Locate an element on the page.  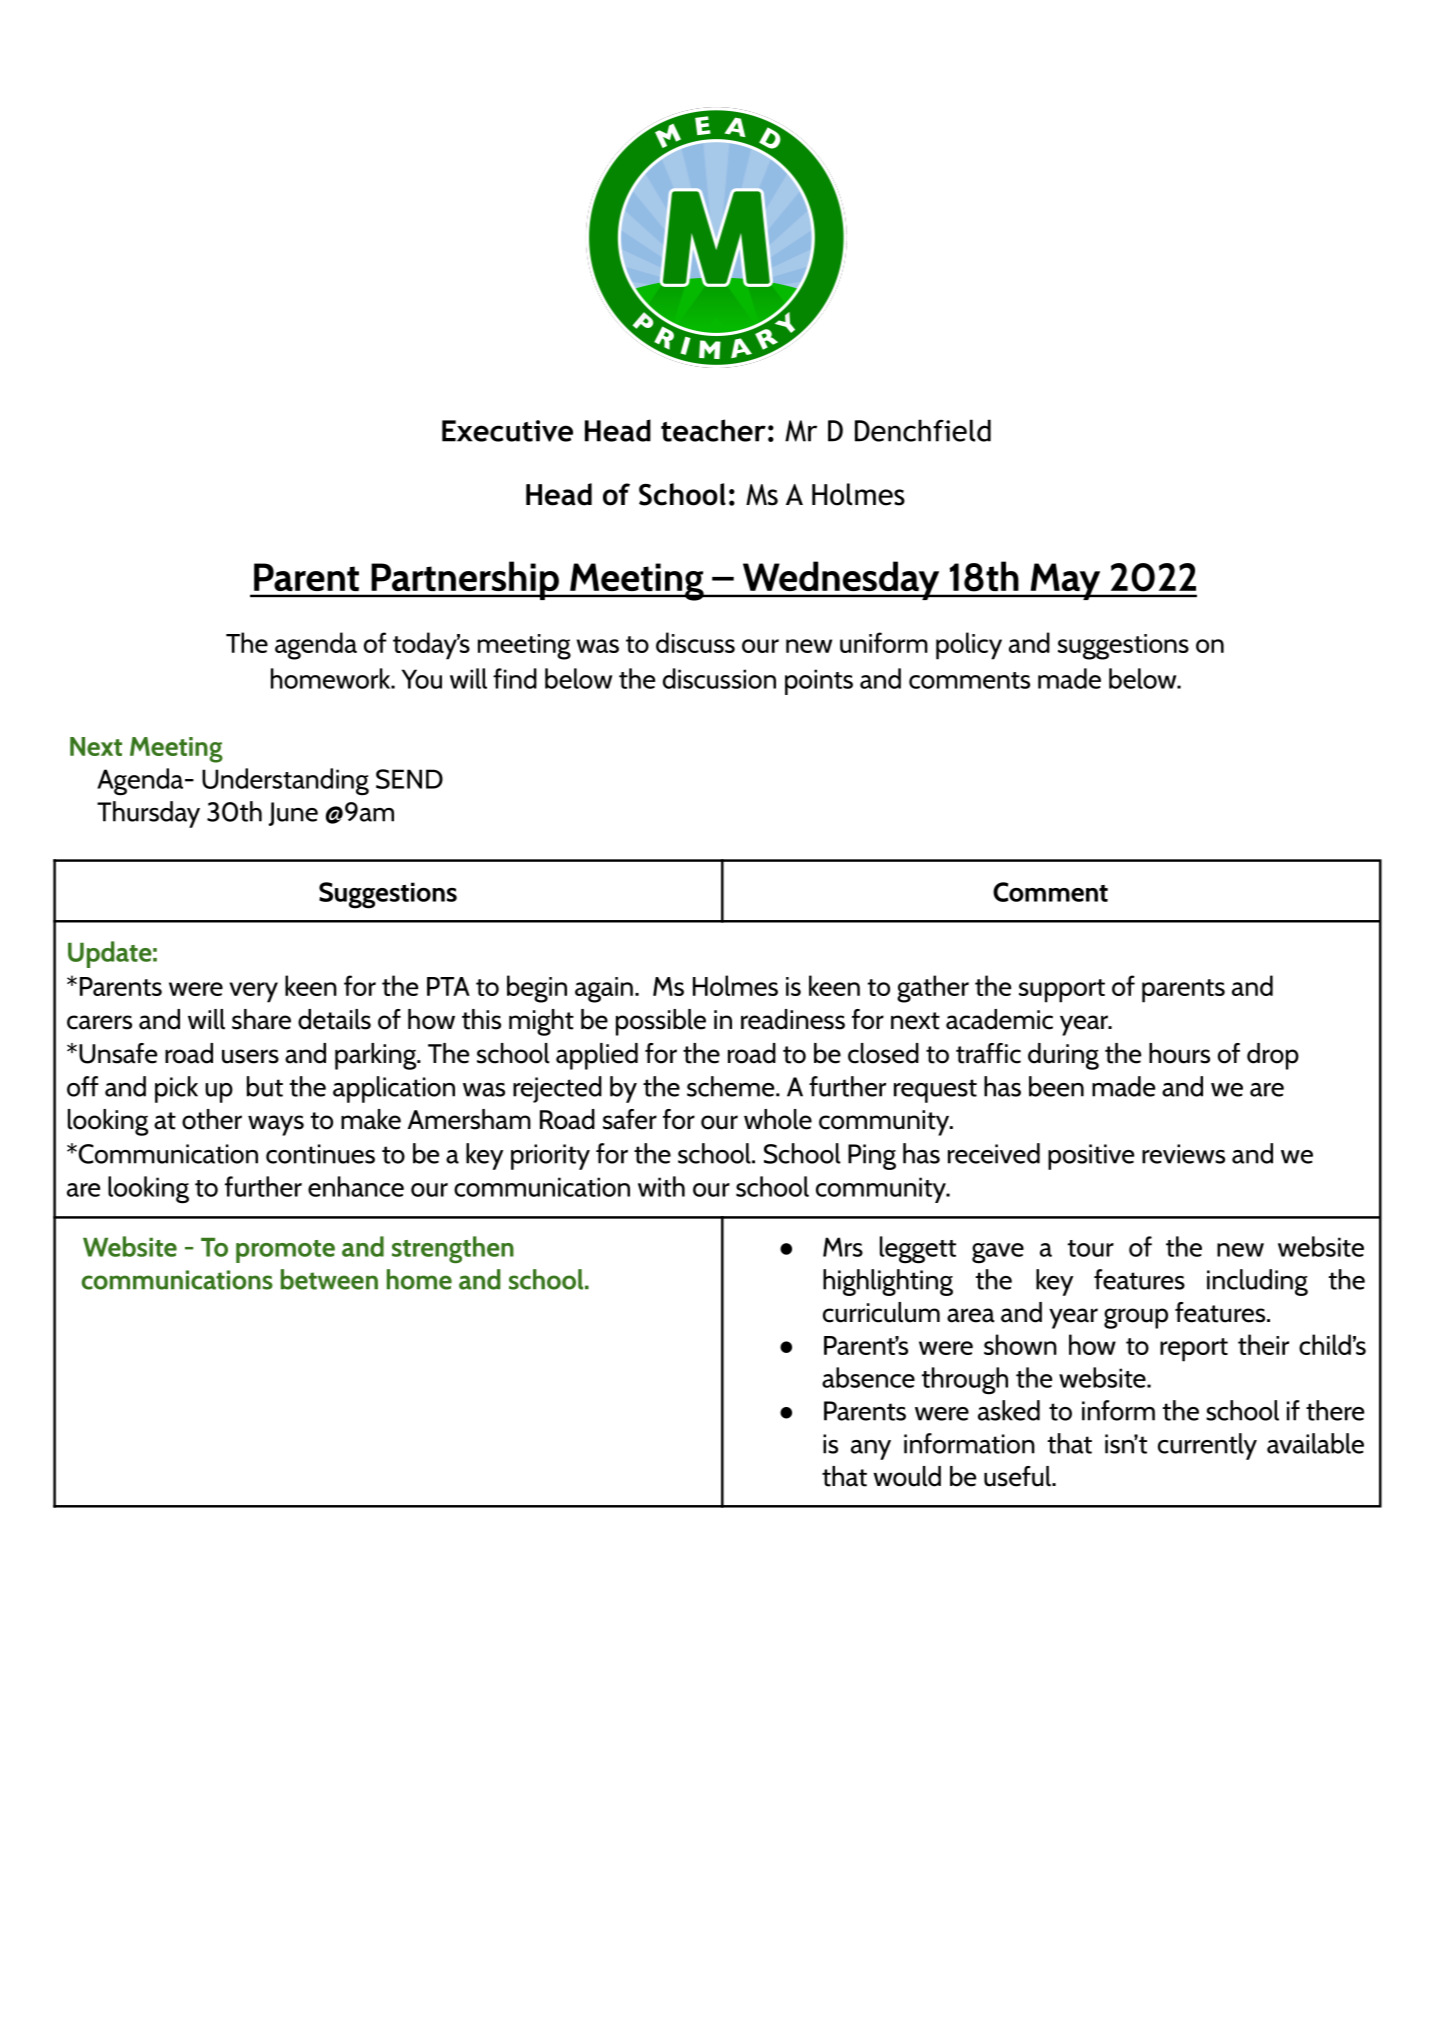
policy is located at coordinates (969, 646).
